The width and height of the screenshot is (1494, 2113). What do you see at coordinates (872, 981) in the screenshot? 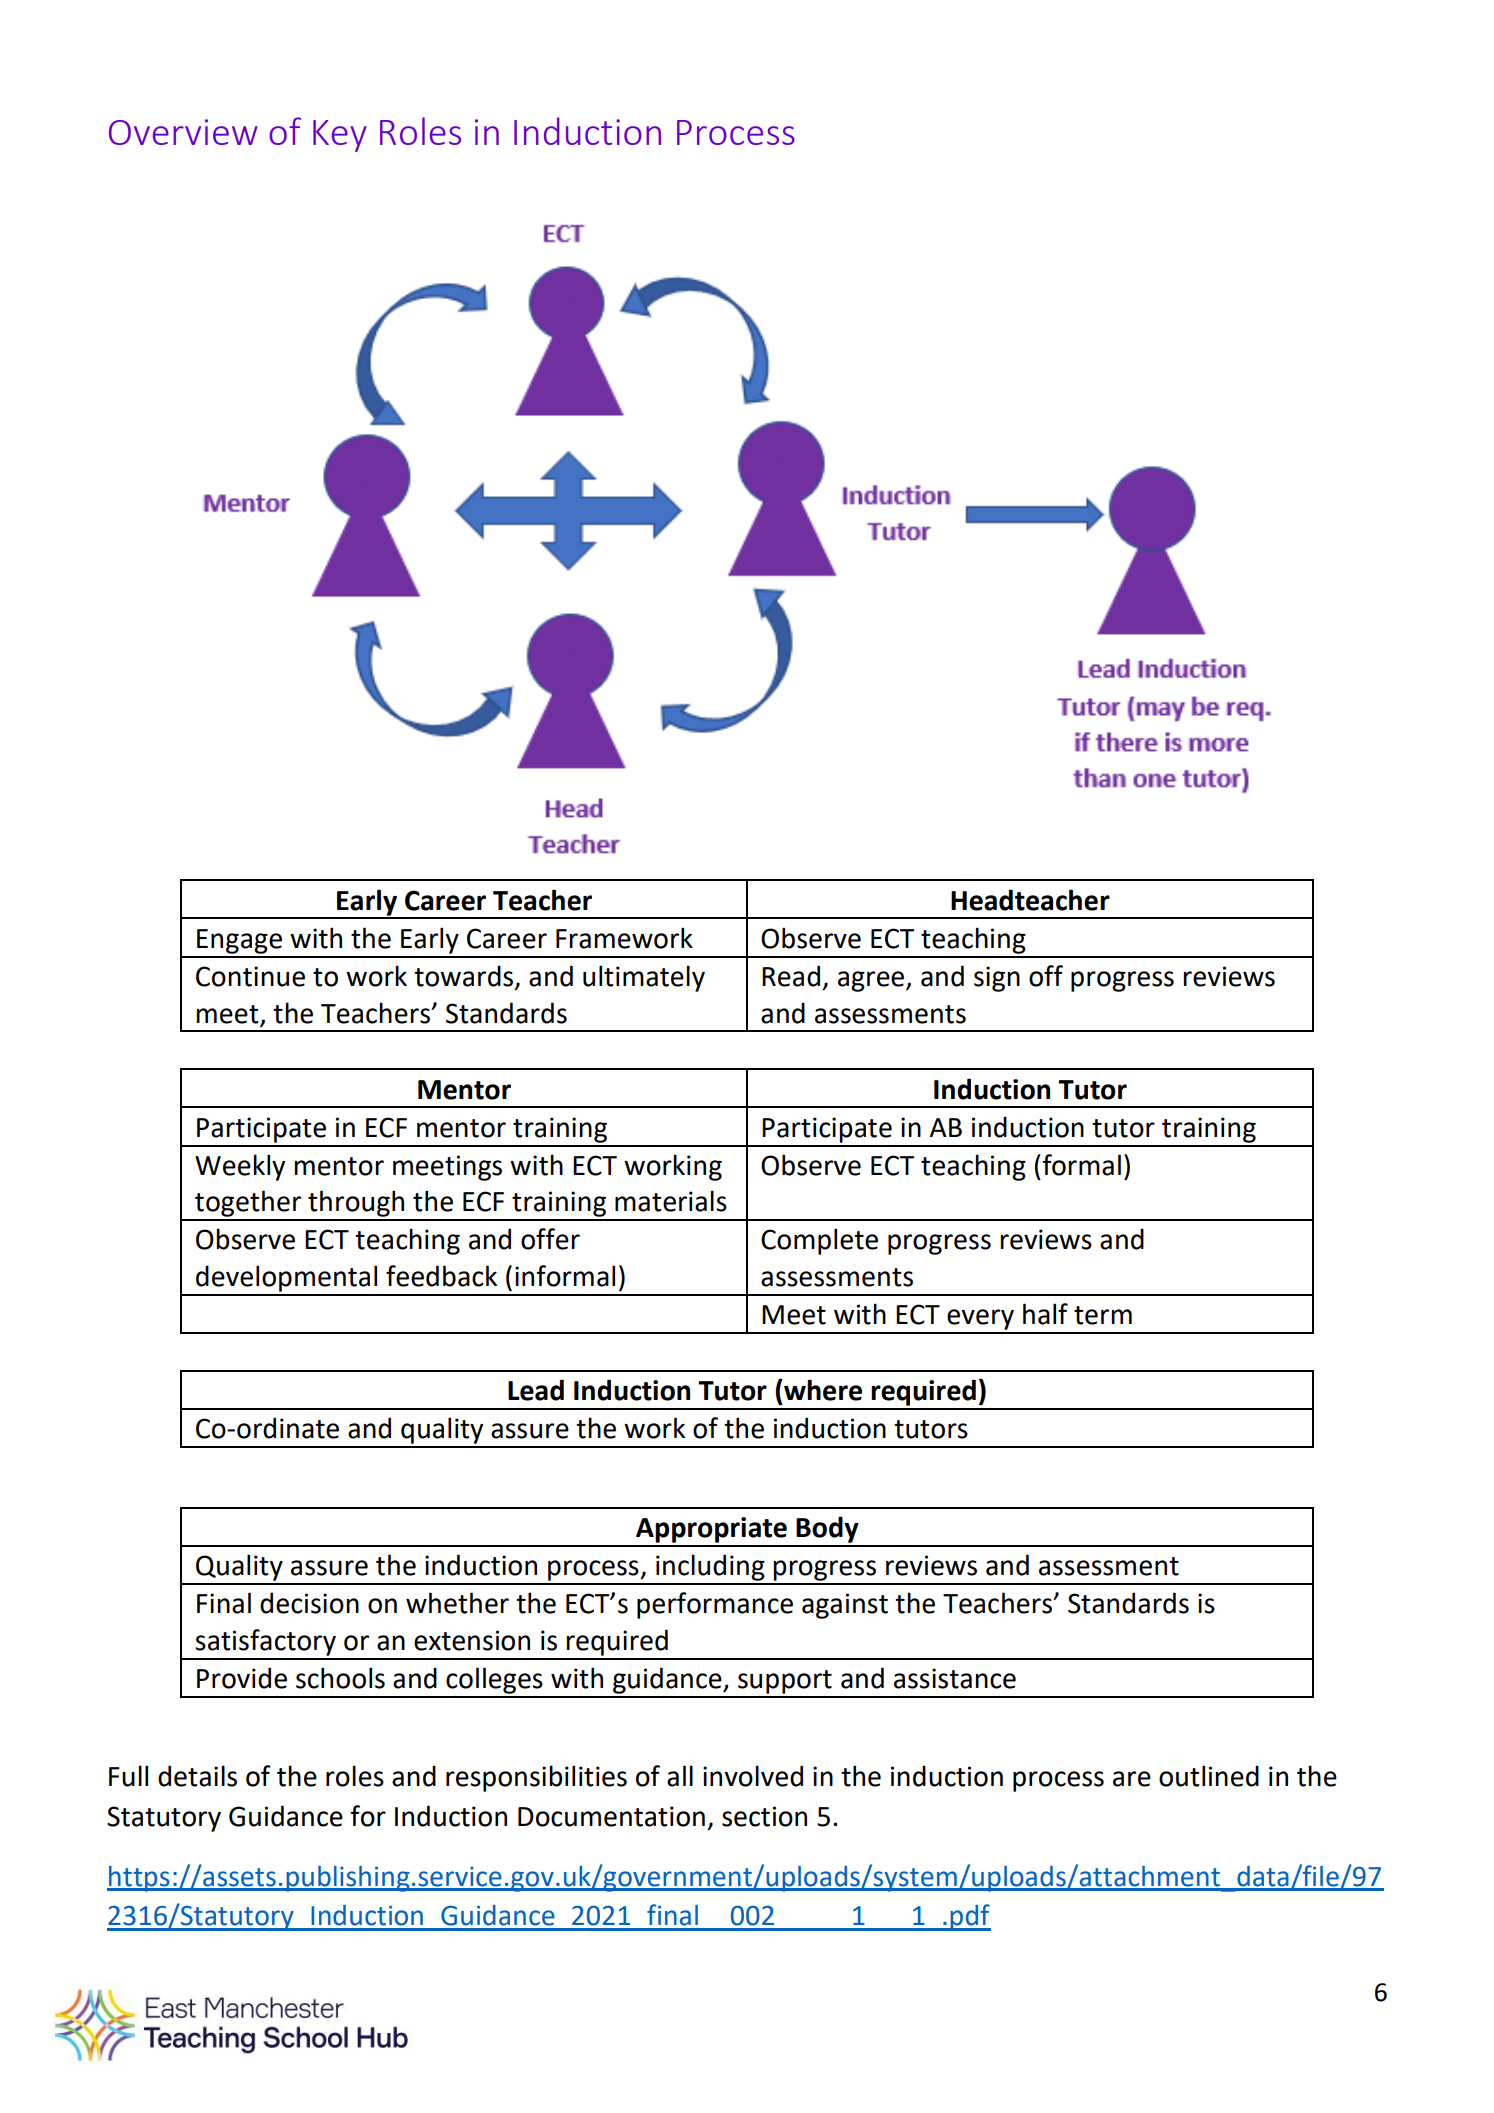
I see `agree` at bounding box center [872, 981].
